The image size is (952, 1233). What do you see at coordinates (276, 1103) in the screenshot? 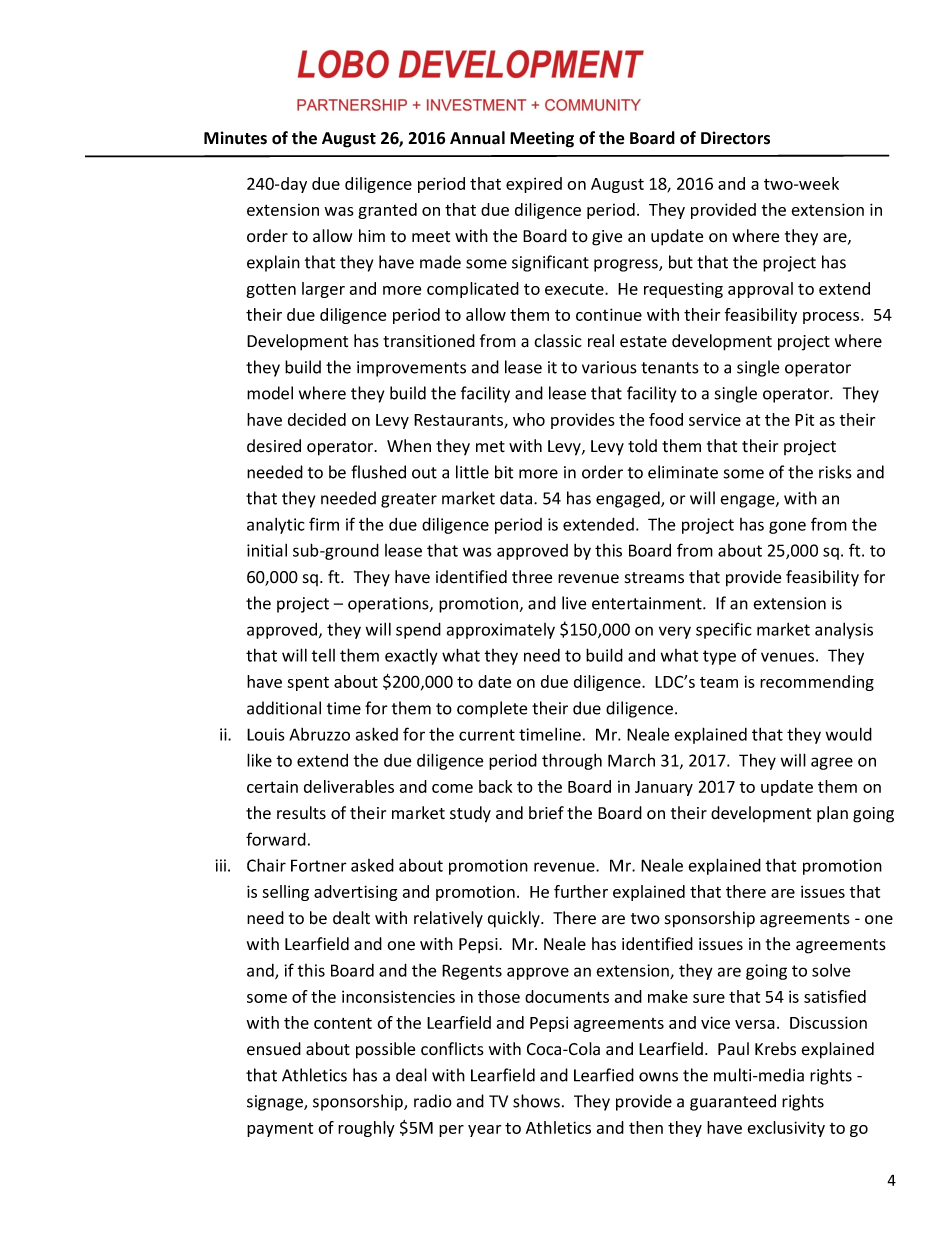
I see `signage` at bounding box center [276, 1103].
